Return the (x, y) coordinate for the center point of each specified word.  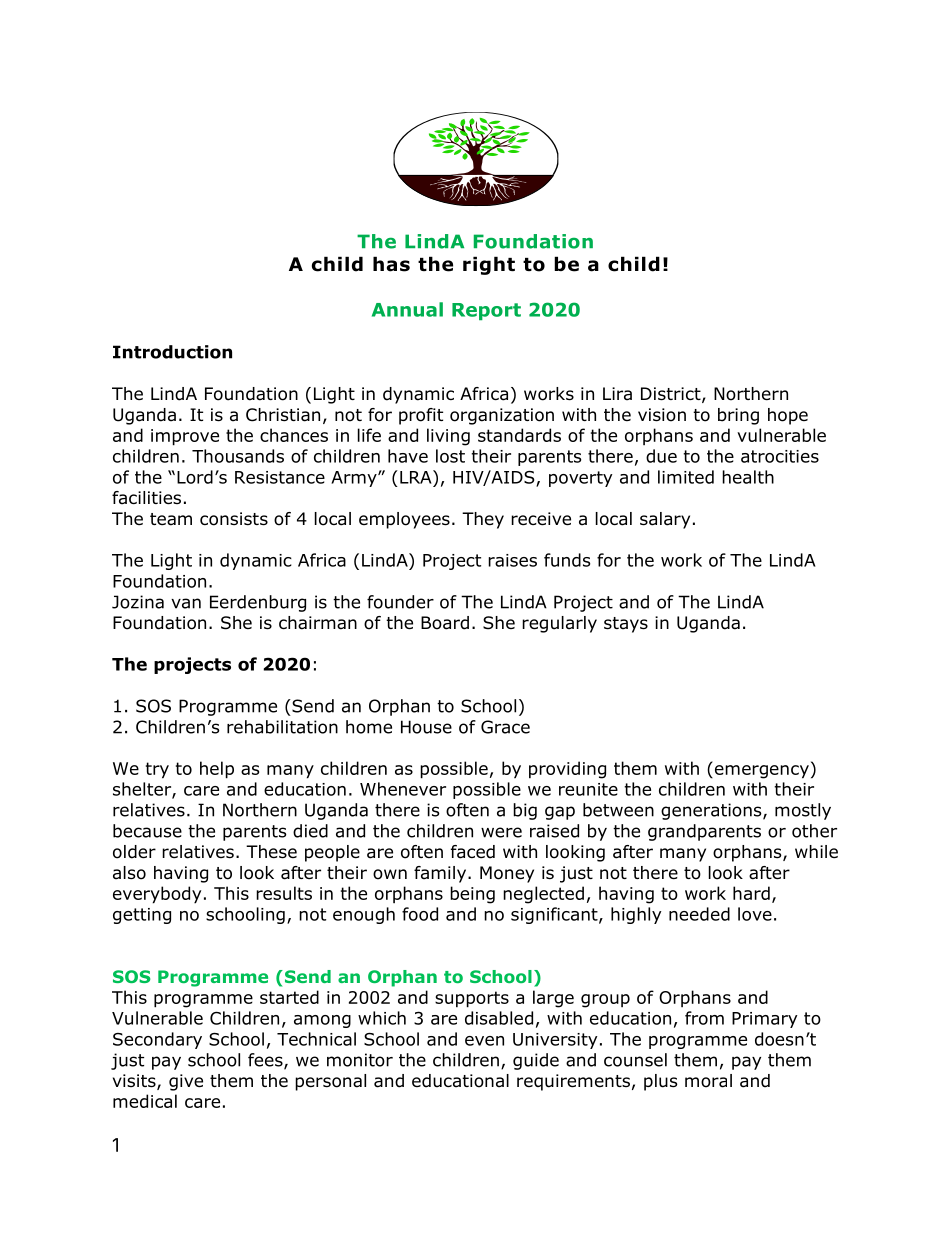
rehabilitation (282, 727)
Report (486, 311)
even (484, 1041)
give (186, 1082)
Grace (505, 727)
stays (626, 625)
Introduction (172, 352)
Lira (617, 394)
